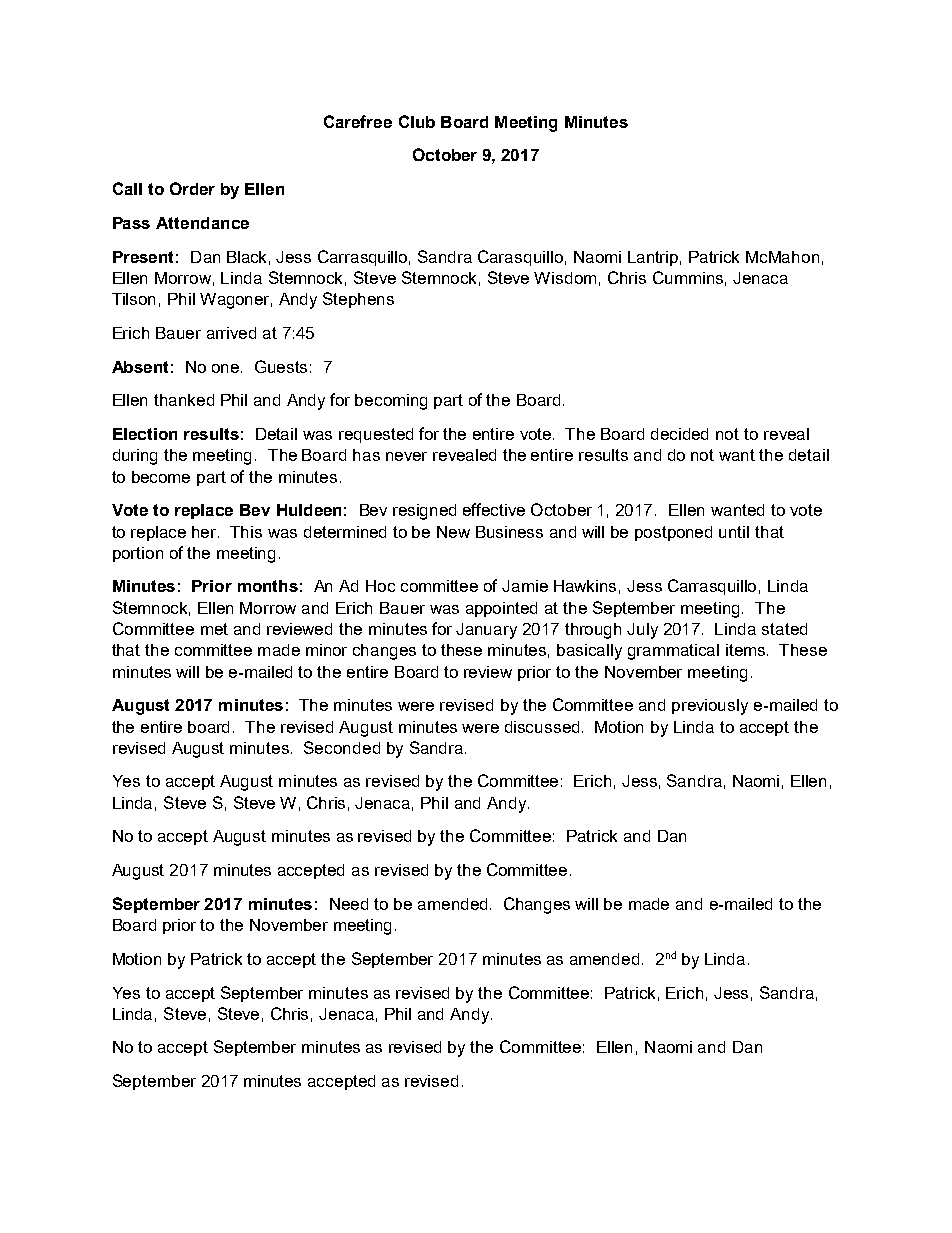 Image resolution: width=952 pixels, height=1233 pixels. I want to click on Seconded, so click(342, 747).
